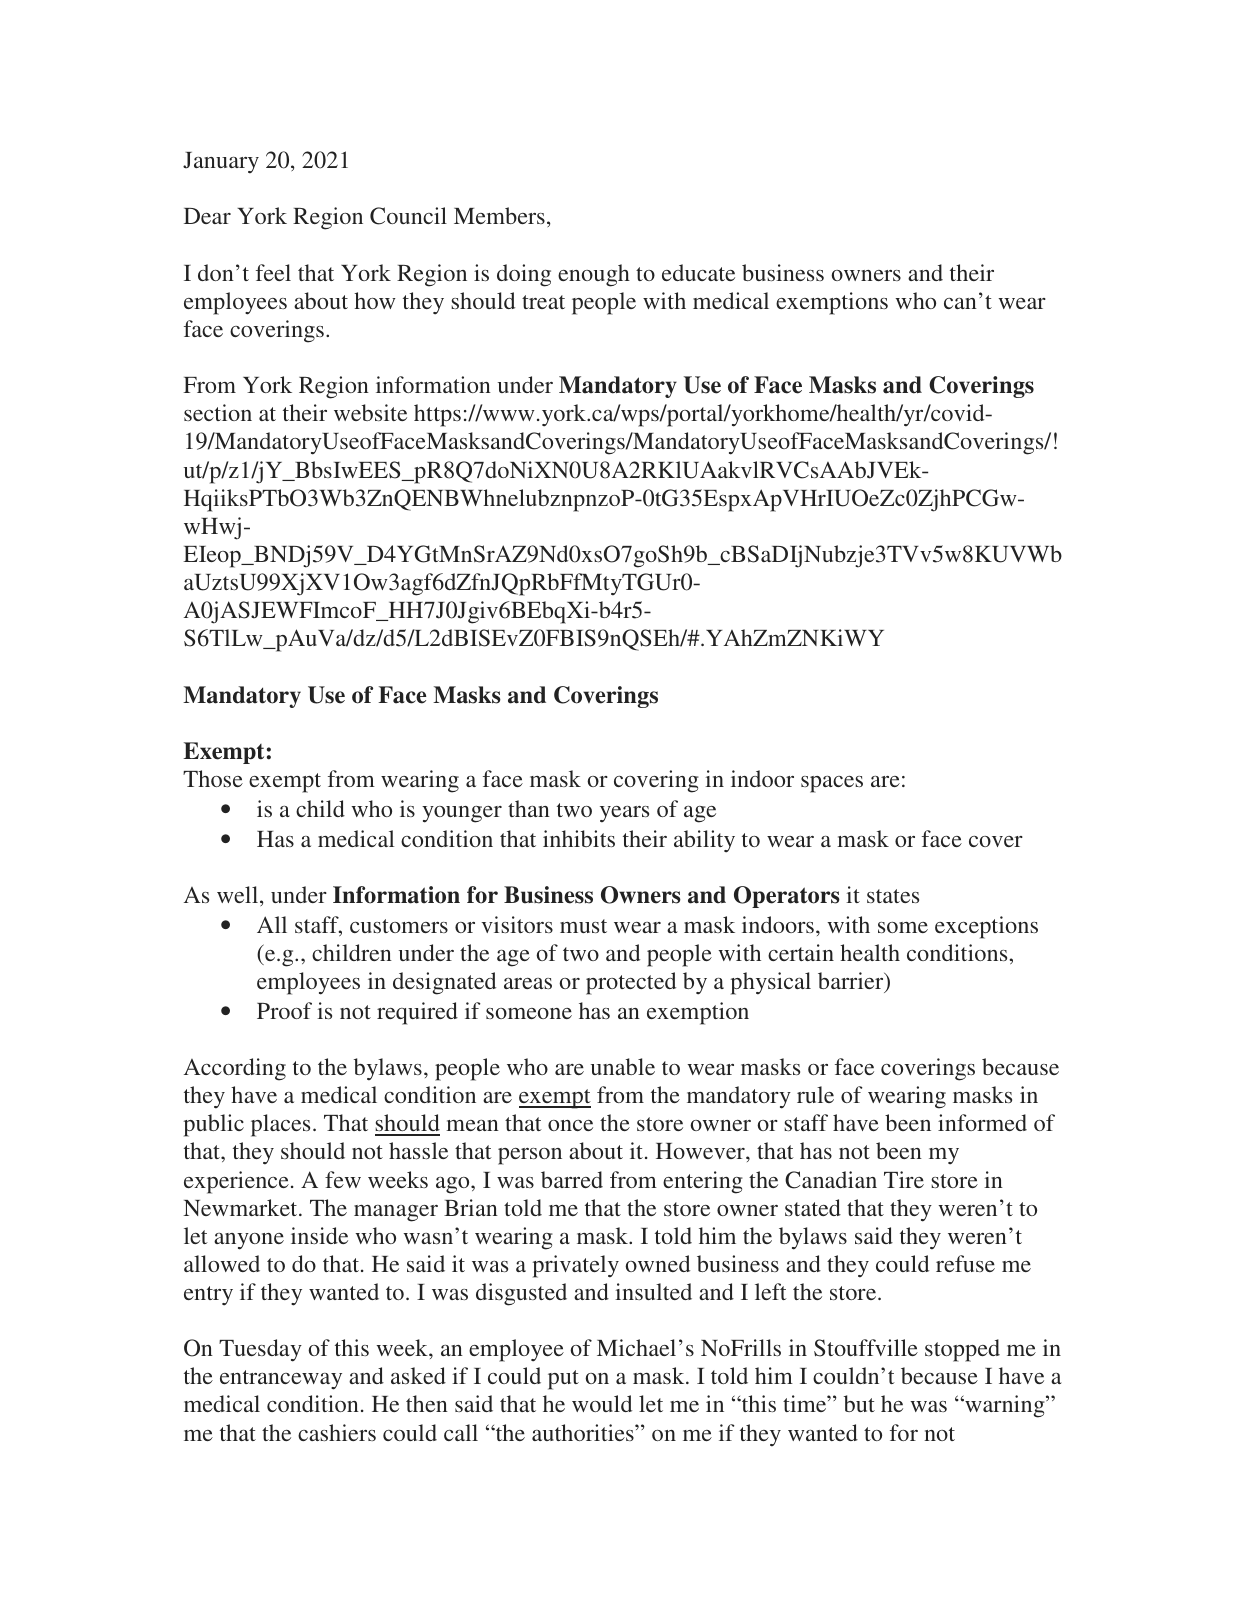  What do you see at coordinates (859, 1403) in the page?
I see `but` at bounding box center [859, 1403].
